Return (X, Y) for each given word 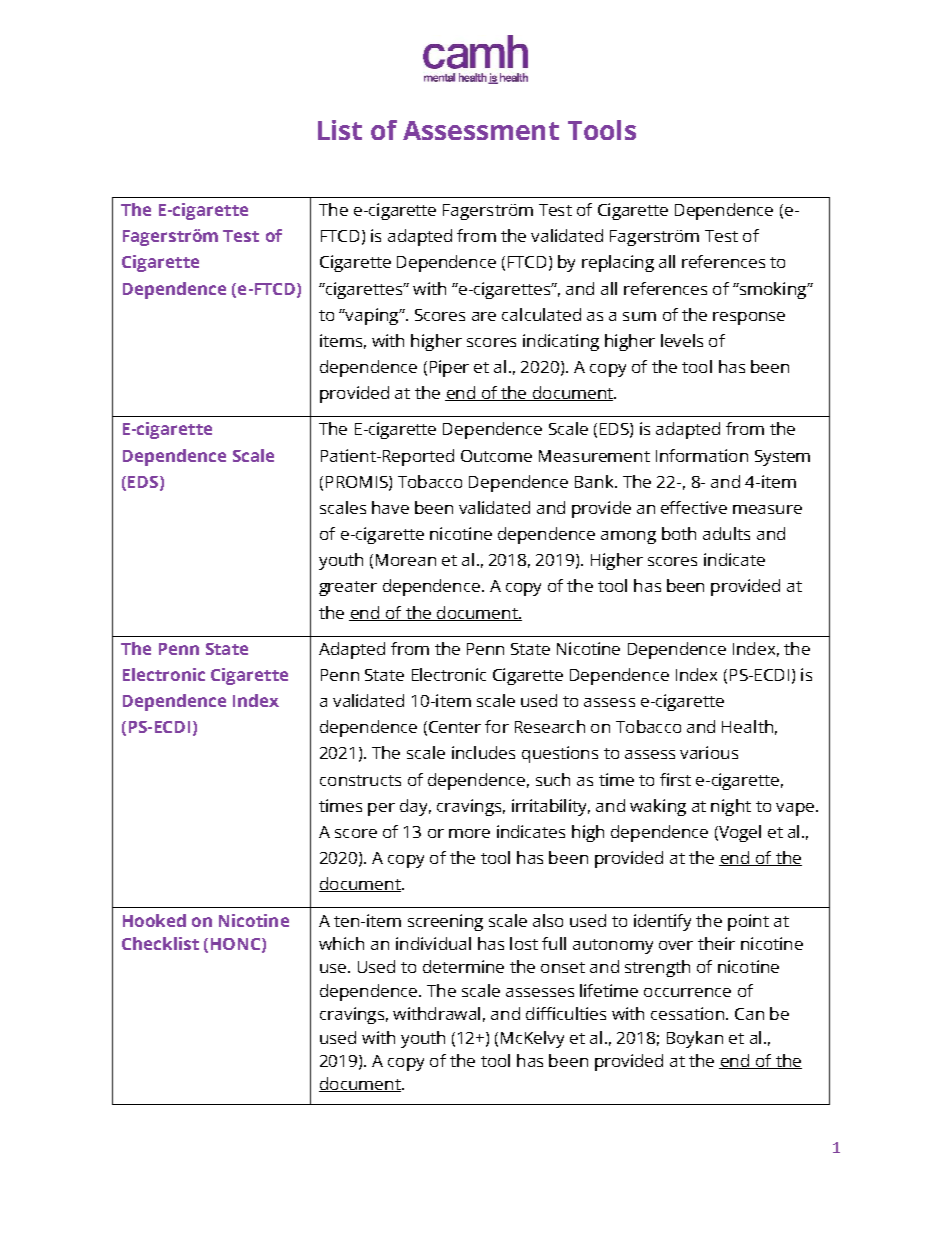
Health (747, 726)
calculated (541, 314)
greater (348, 588)
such (553, 779)
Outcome (496, 456)
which (341, 943)
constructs (360, 780)
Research (550, 726)
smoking (773, 290)
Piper (449, 368)
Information (702, 455)
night (731, 807)
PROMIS (358, 483)
